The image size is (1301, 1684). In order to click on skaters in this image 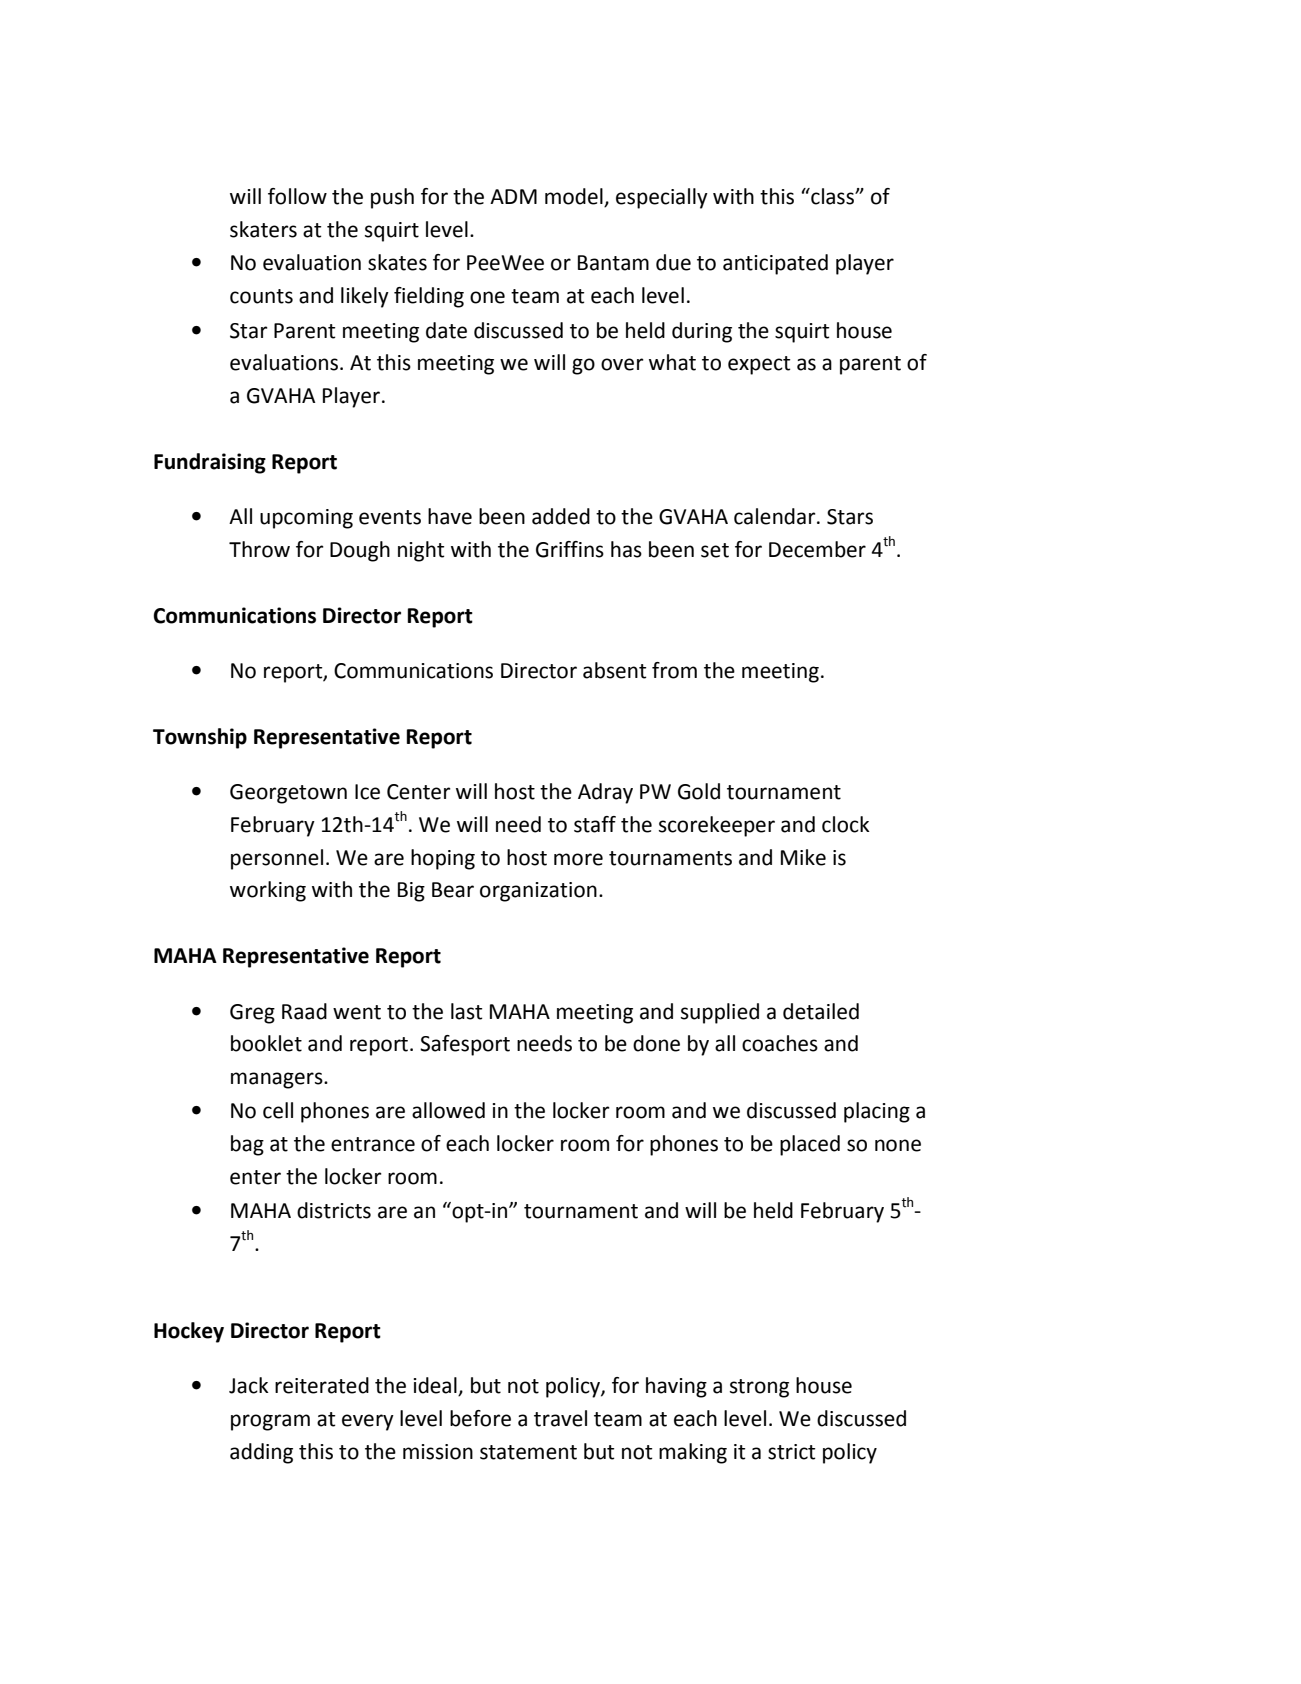, I will do `click(263, 229)`.
